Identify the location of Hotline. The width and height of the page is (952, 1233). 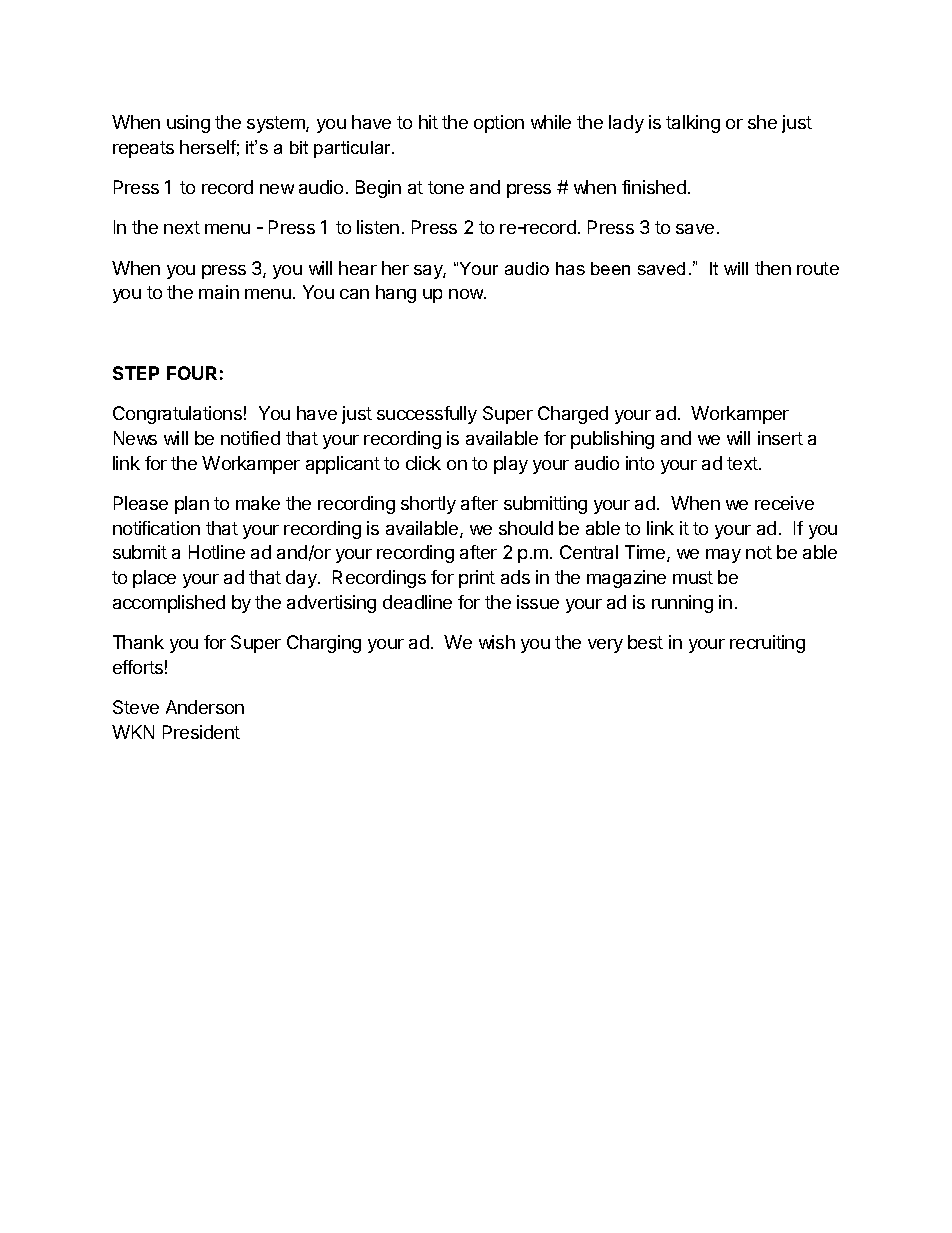
(217, 552).
